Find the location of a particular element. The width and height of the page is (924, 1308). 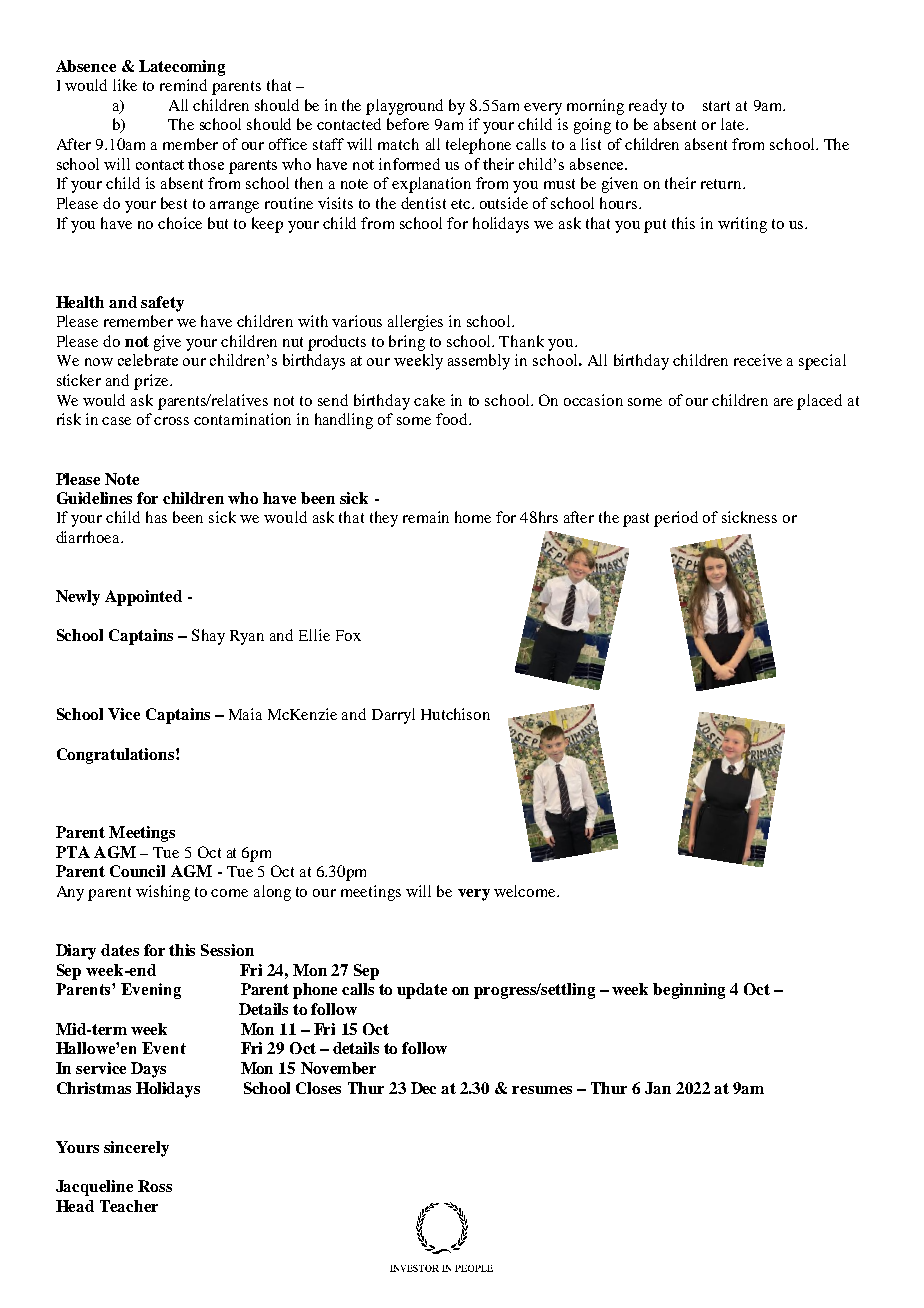

Shay is located at coordinates (208, 637).
